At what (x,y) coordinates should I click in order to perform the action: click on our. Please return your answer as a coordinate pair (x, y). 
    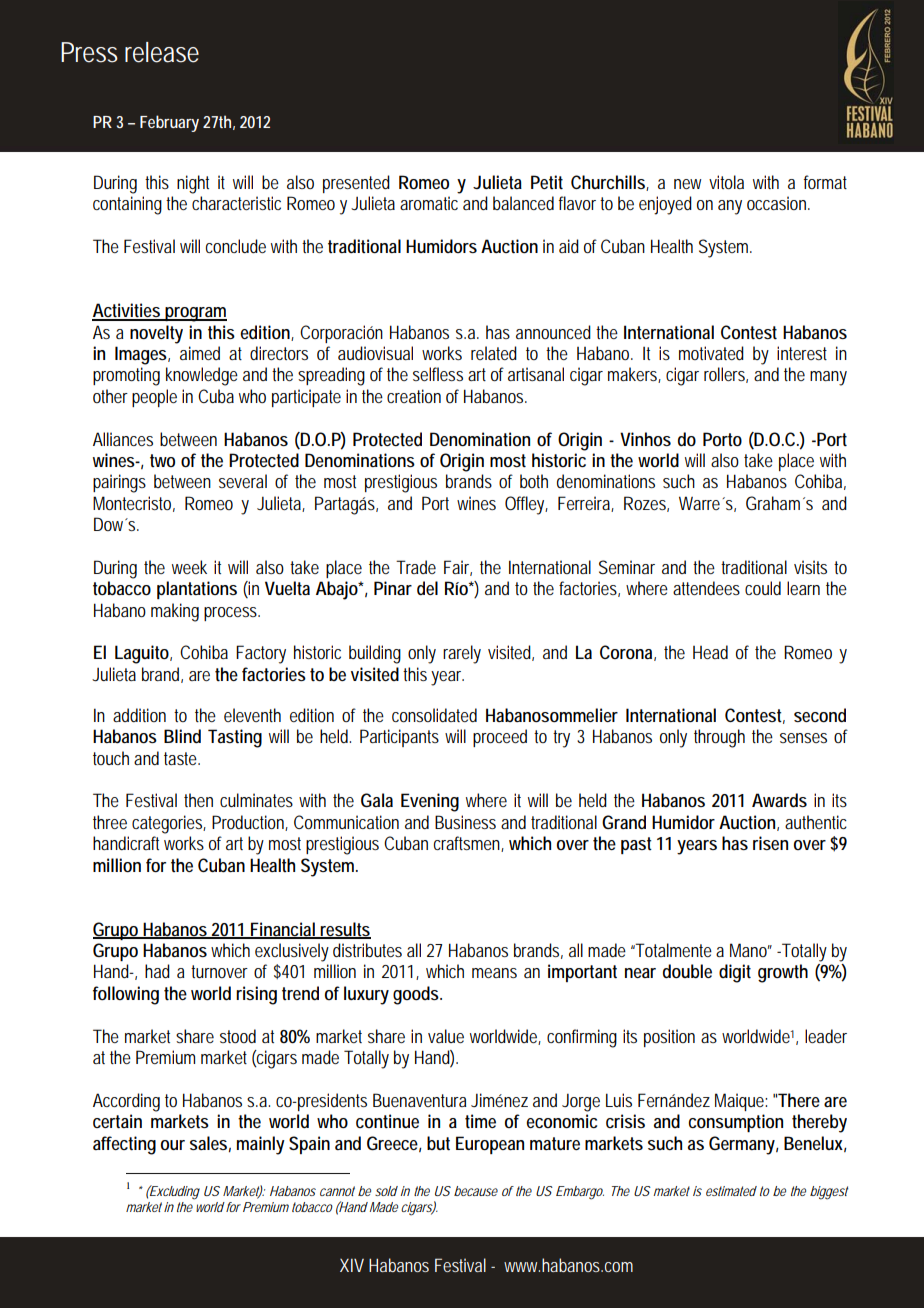
    Looking at the image, I should click on (173, 1145).
